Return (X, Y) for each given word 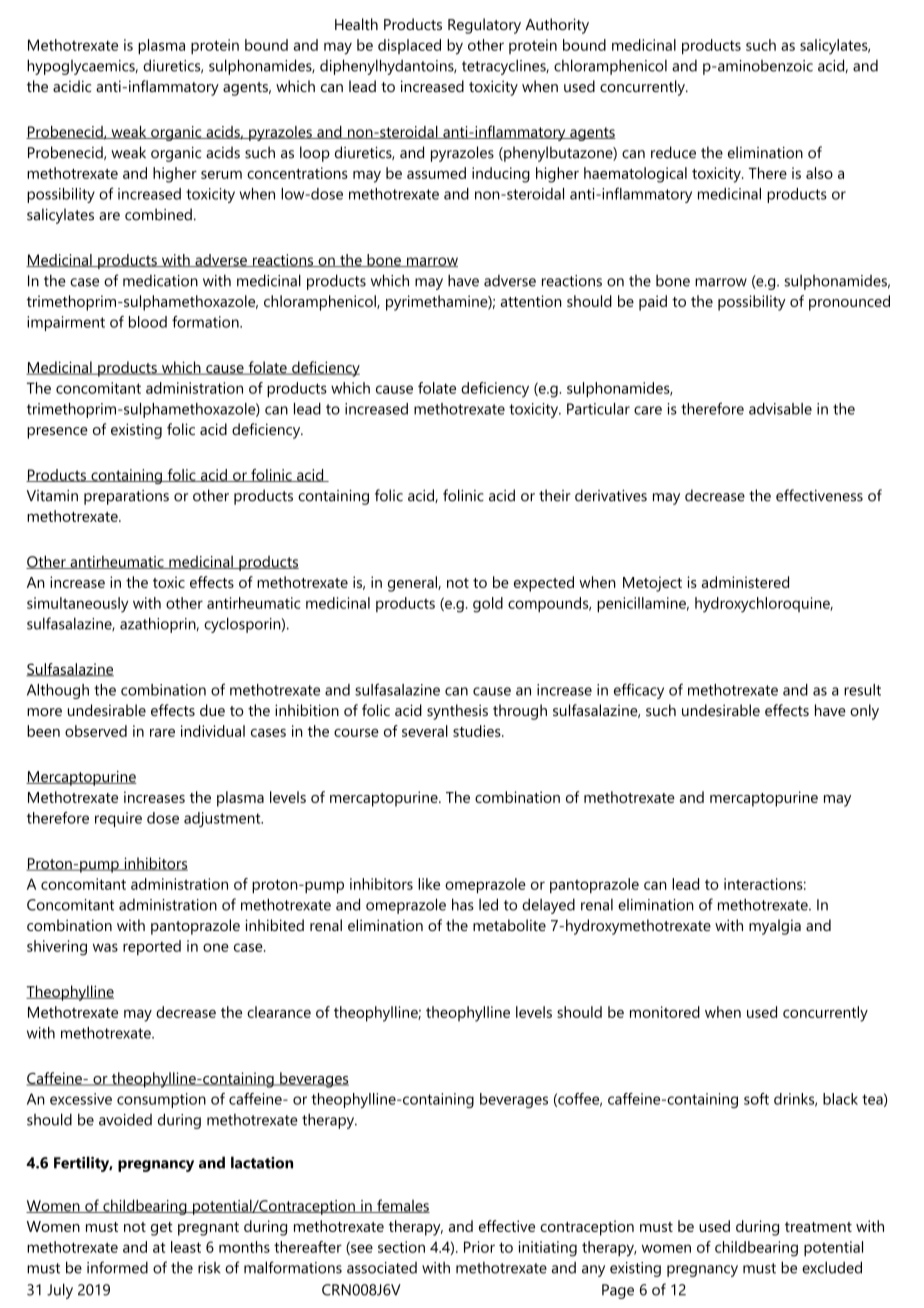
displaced (409, 46)
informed (117, 1267)
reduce (673, 152)
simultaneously (77, 605)
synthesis (457, 712)
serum (221, 175)
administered (745, 582)
